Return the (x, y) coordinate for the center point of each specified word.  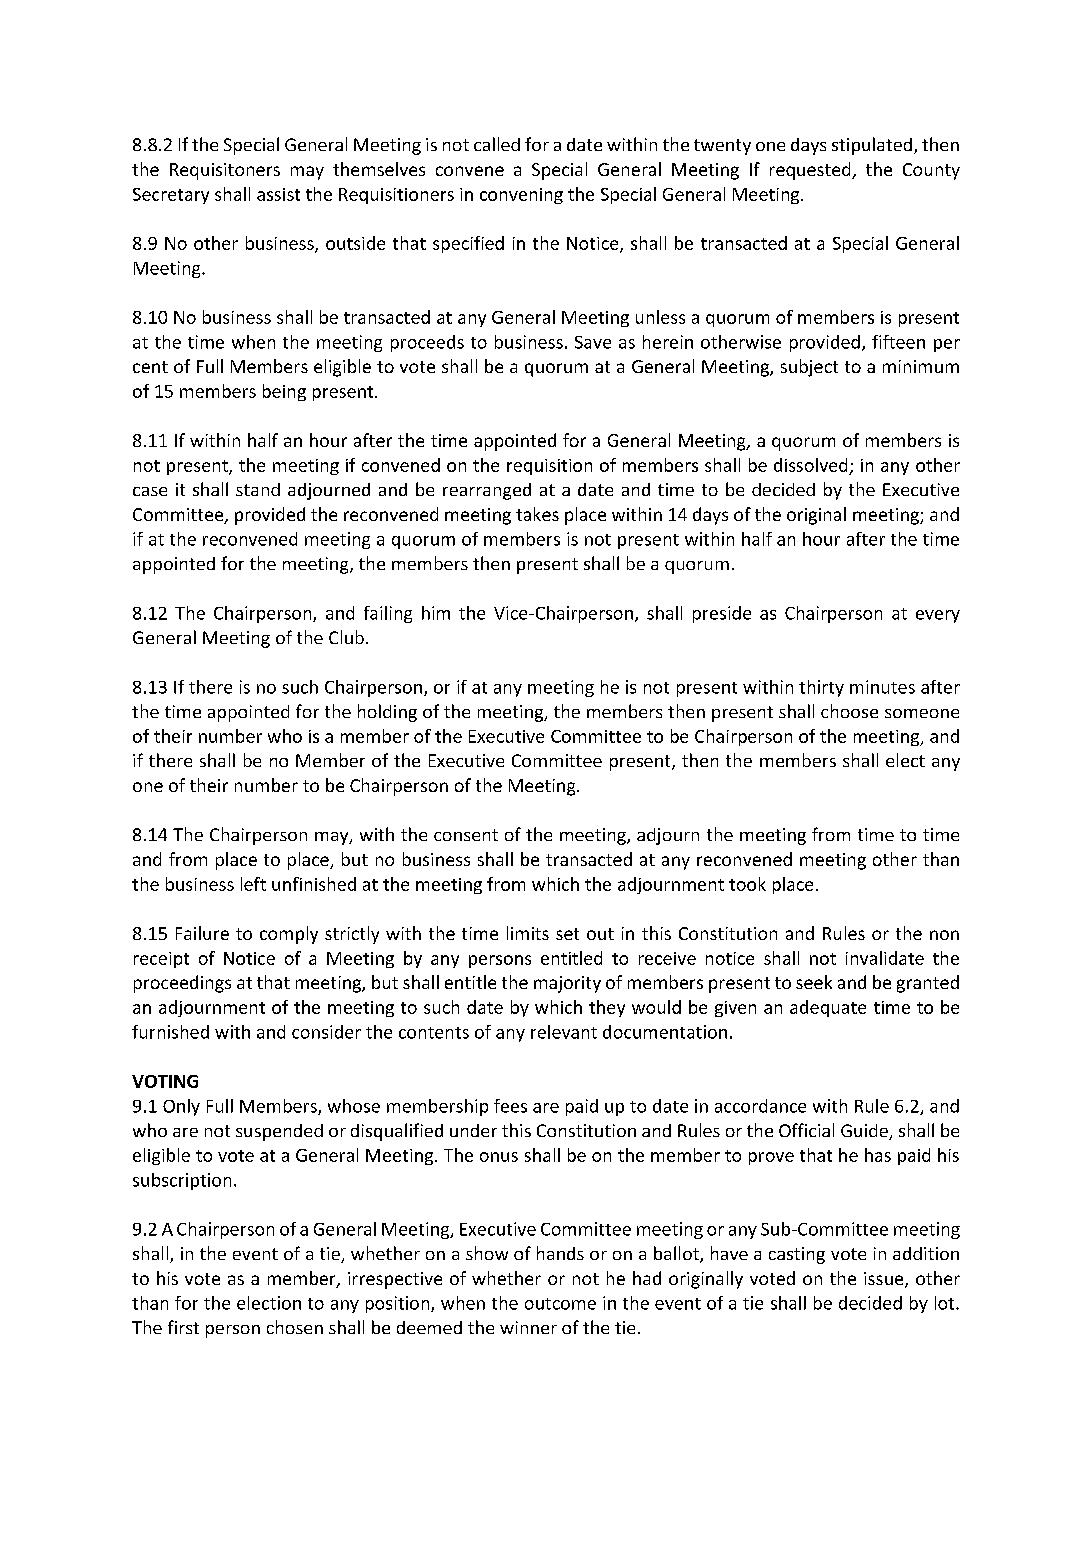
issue (885, 1280)
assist (278, 194)
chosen (295, 1327)
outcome (560, 1304)
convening (521, 196)
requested (811, 171)
